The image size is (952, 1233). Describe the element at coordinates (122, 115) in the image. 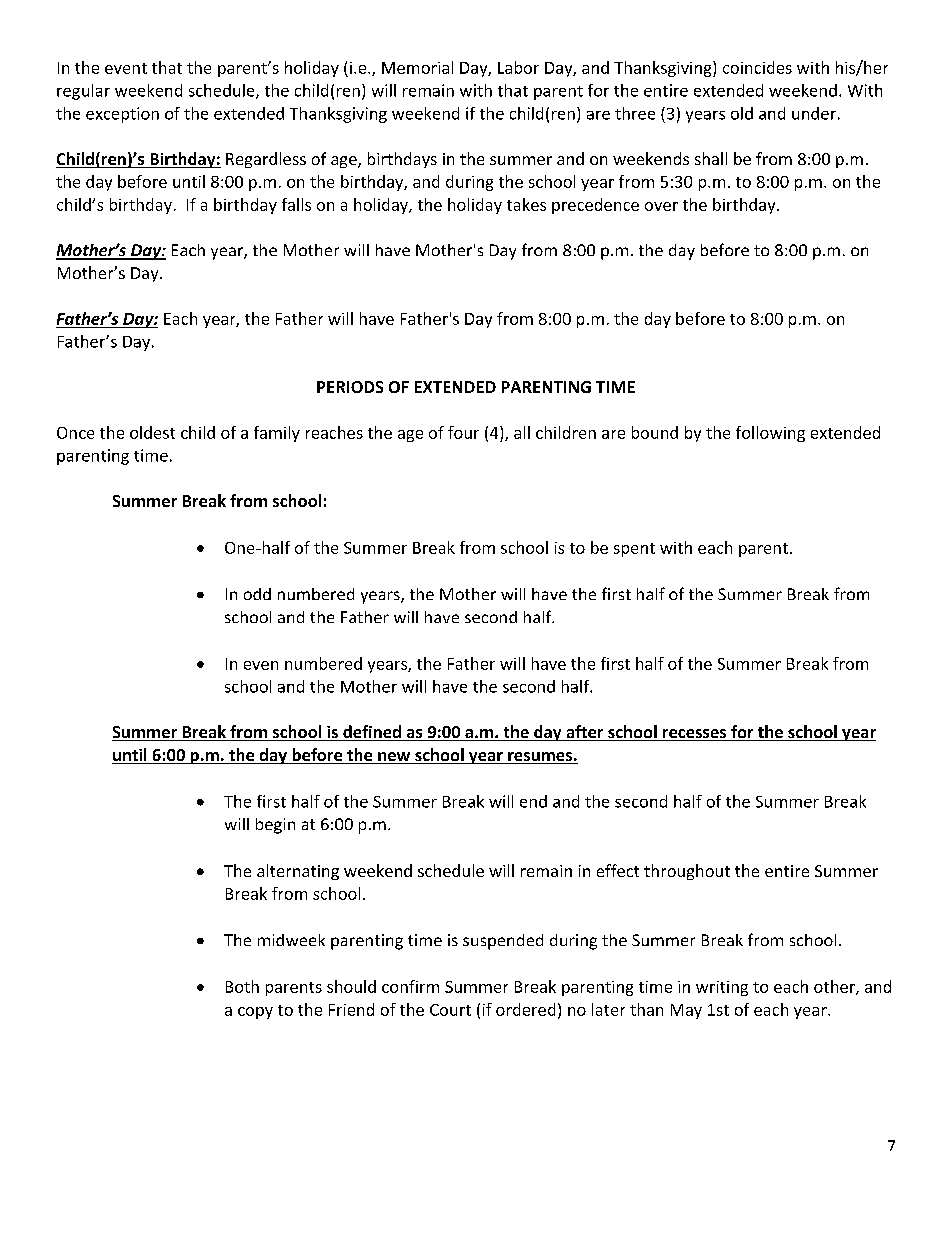

I see `exception` at that location.
